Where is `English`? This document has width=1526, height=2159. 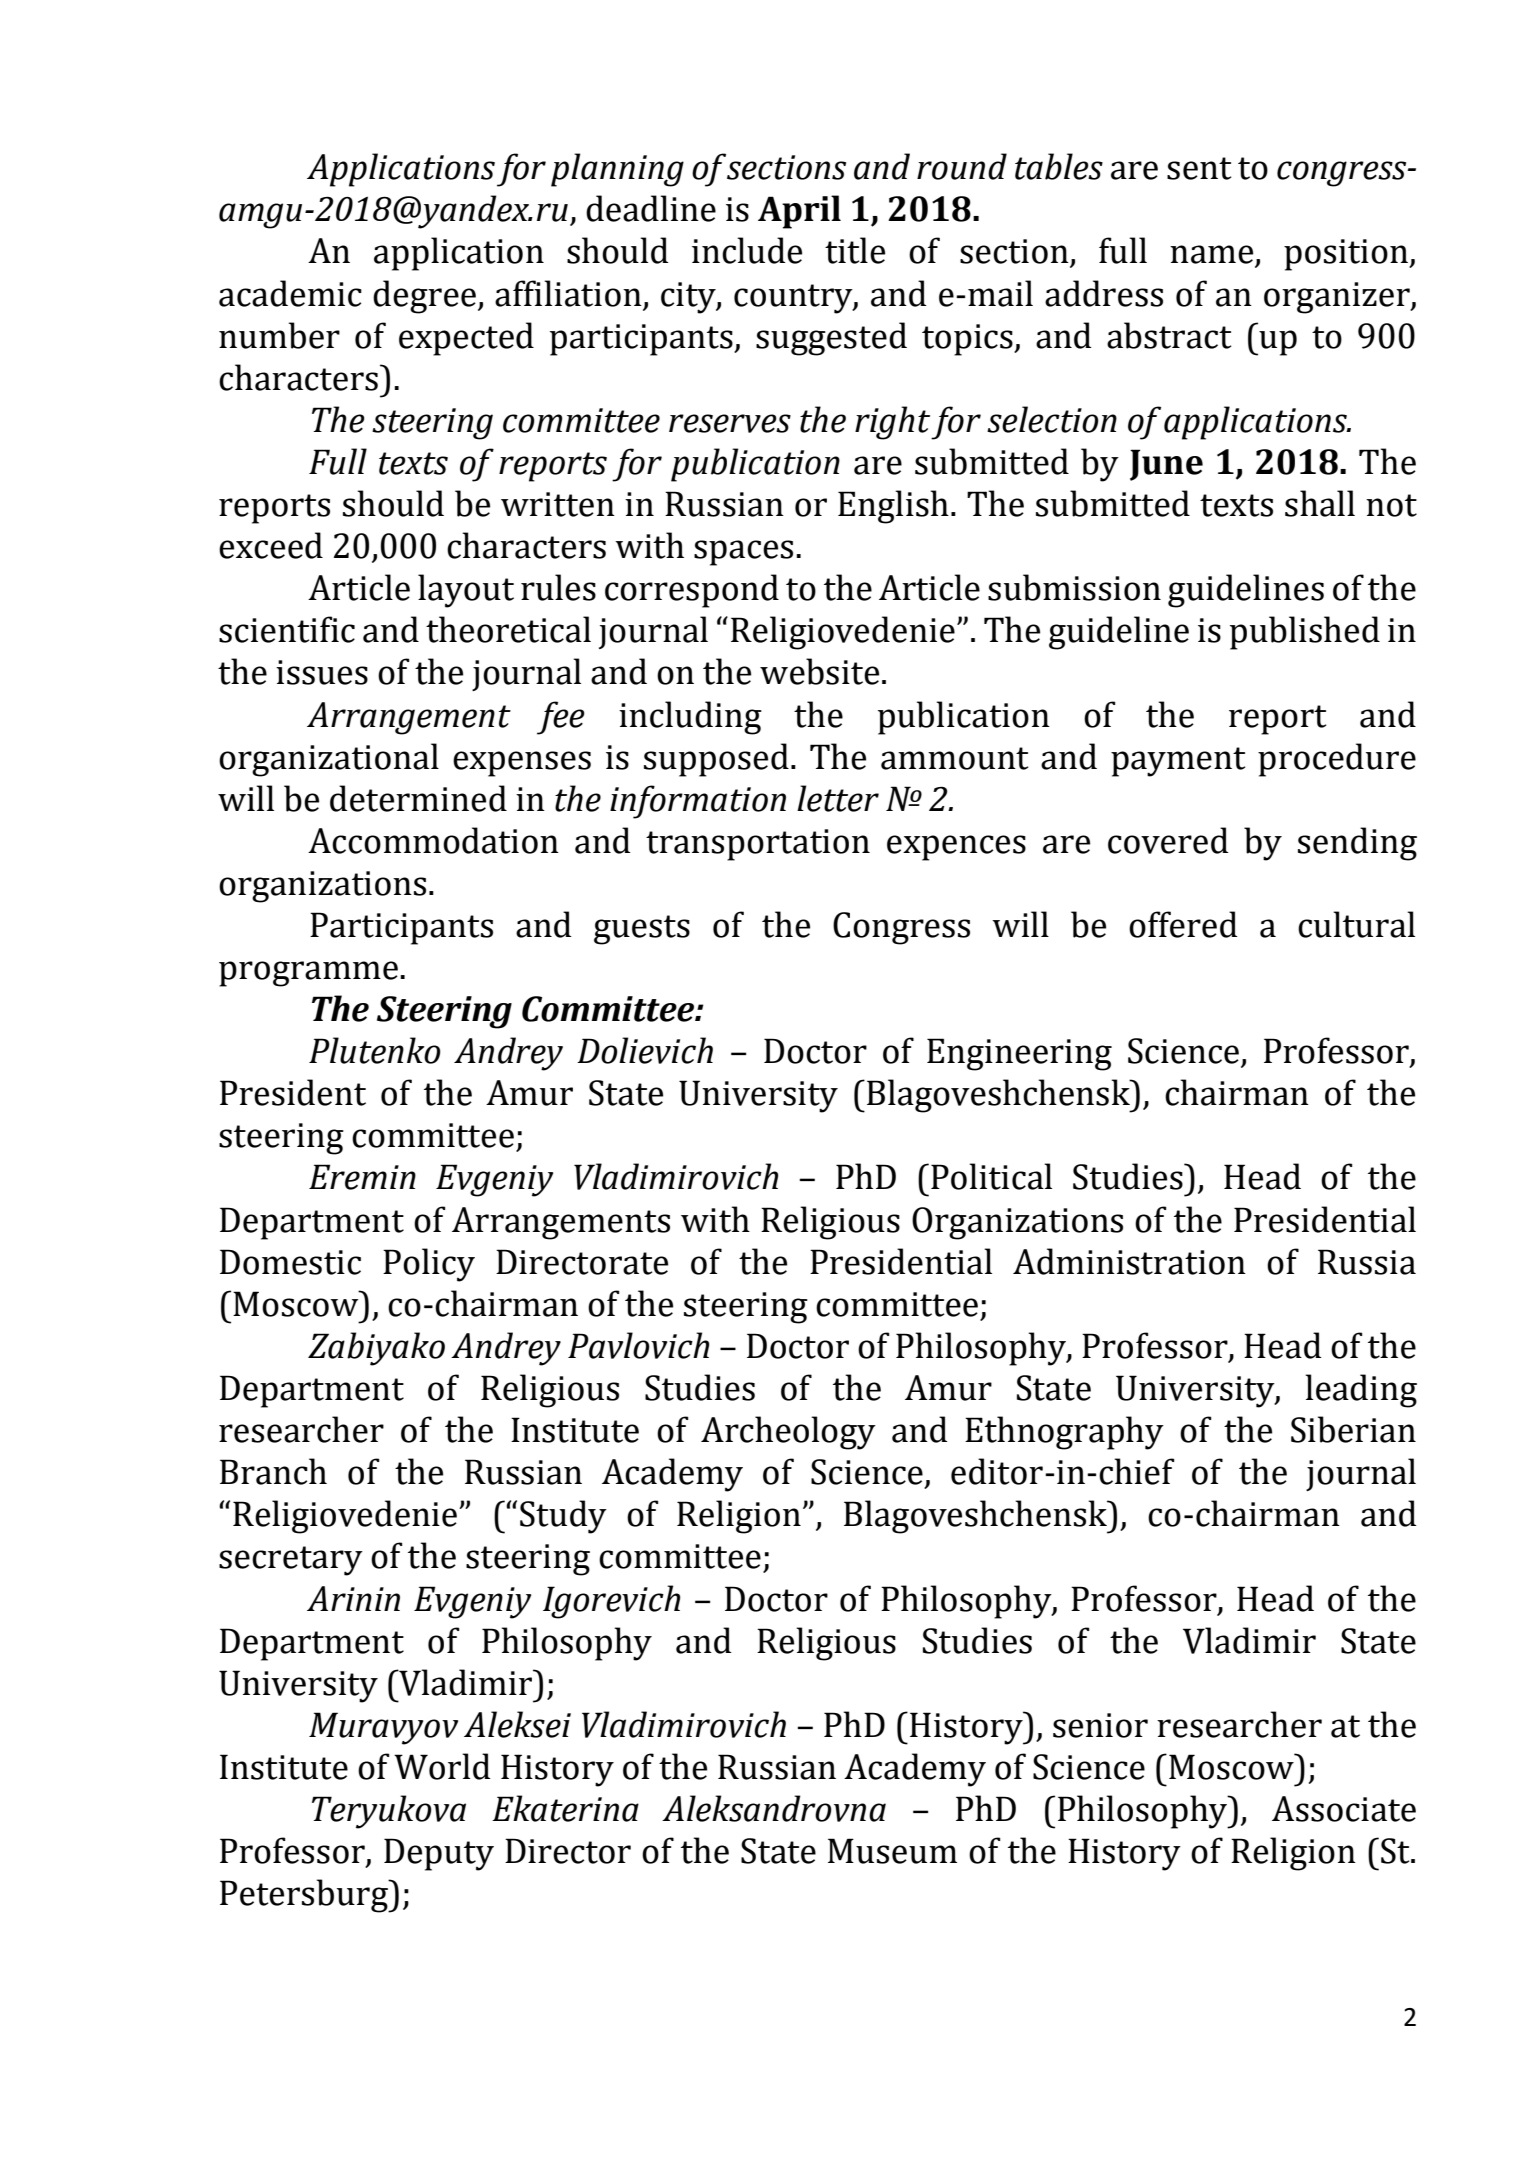
English is located at coordinates (893, 507).
